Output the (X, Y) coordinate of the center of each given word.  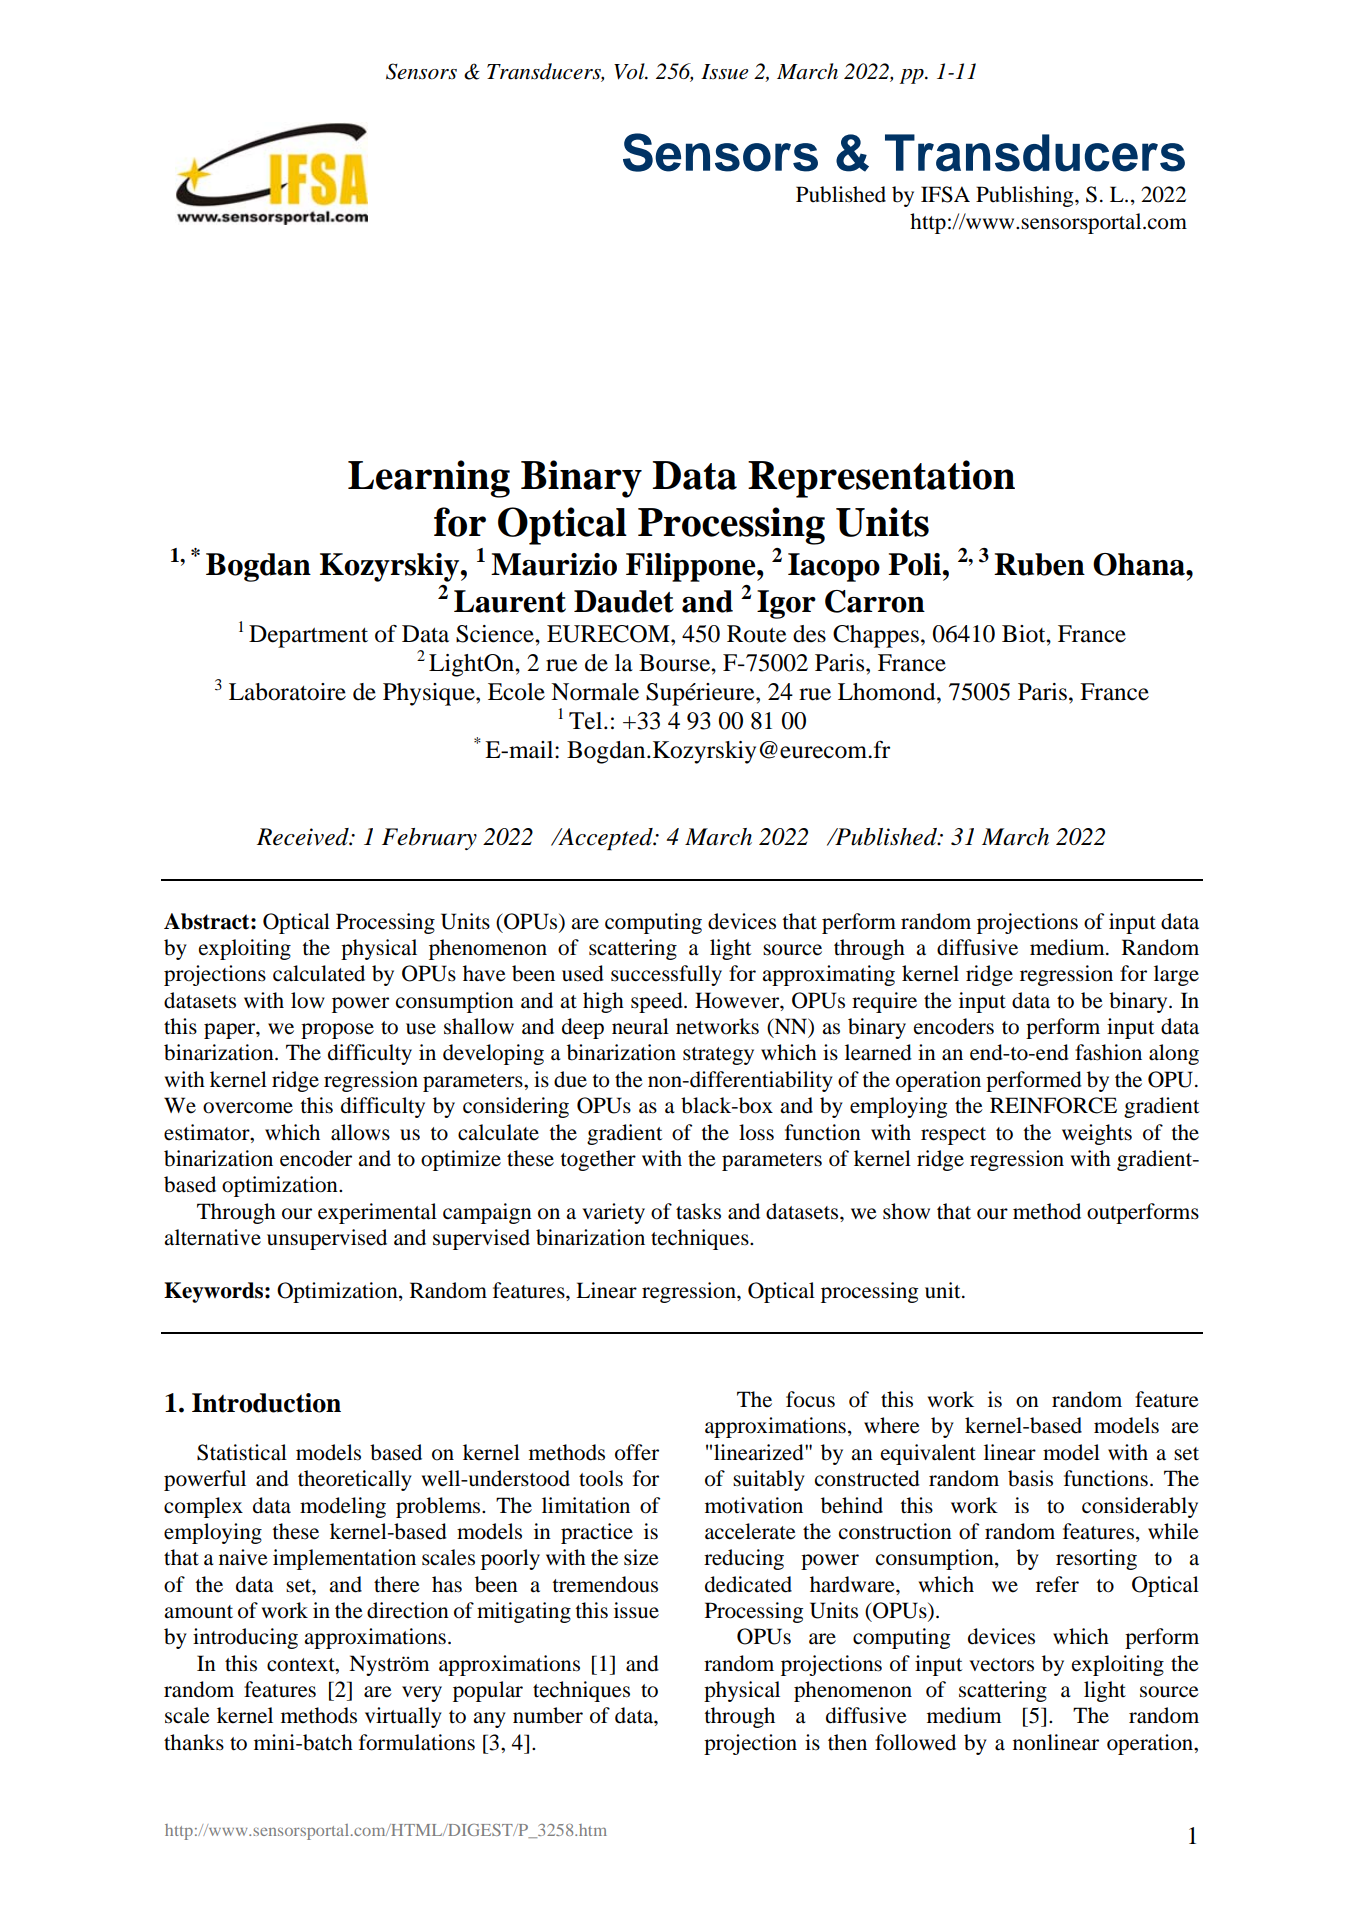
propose (337, 1031)
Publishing (1026, 196)
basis (1030, 1478)
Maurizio (554, 564)
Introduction (266, 1403)
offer (637, 1452)
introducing (245, 1638)
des (809, 634)
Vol (630, 71)
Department (308, 636)
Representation (881, 479)
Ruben (1039, 564)
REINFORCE (1053, 1105)
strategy (718, 1056)
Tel (587, 721)
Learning (429, 479)
